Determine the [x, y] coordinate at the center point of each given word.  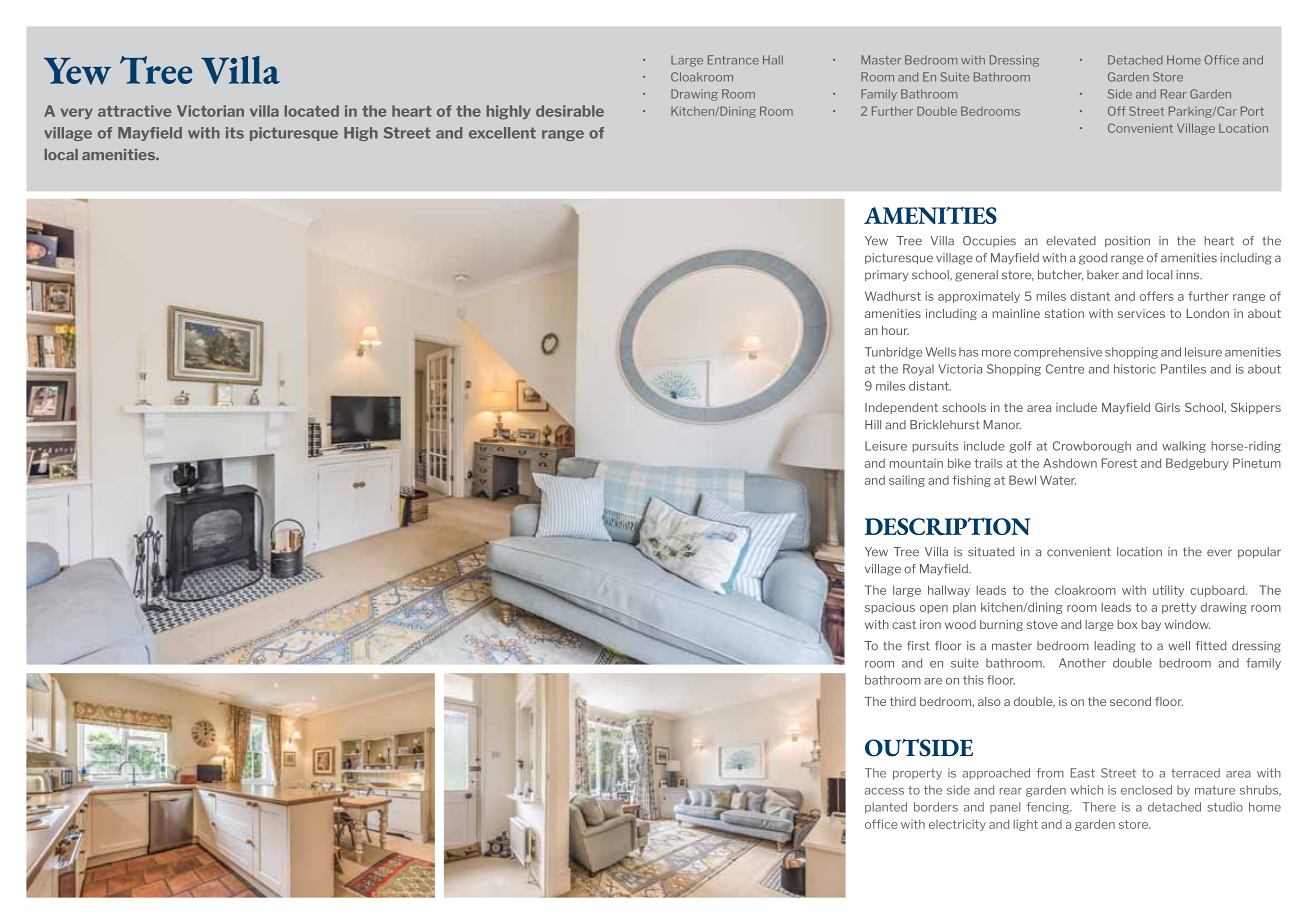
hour [895, 330]
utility [1168, 591]
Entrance [733, 60]
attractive [134, 111]
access [884, 791]
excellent [502, 133]
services [1141, 313]
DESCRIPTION [948, 526]
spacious [890, 608]
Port [1252, 111]
